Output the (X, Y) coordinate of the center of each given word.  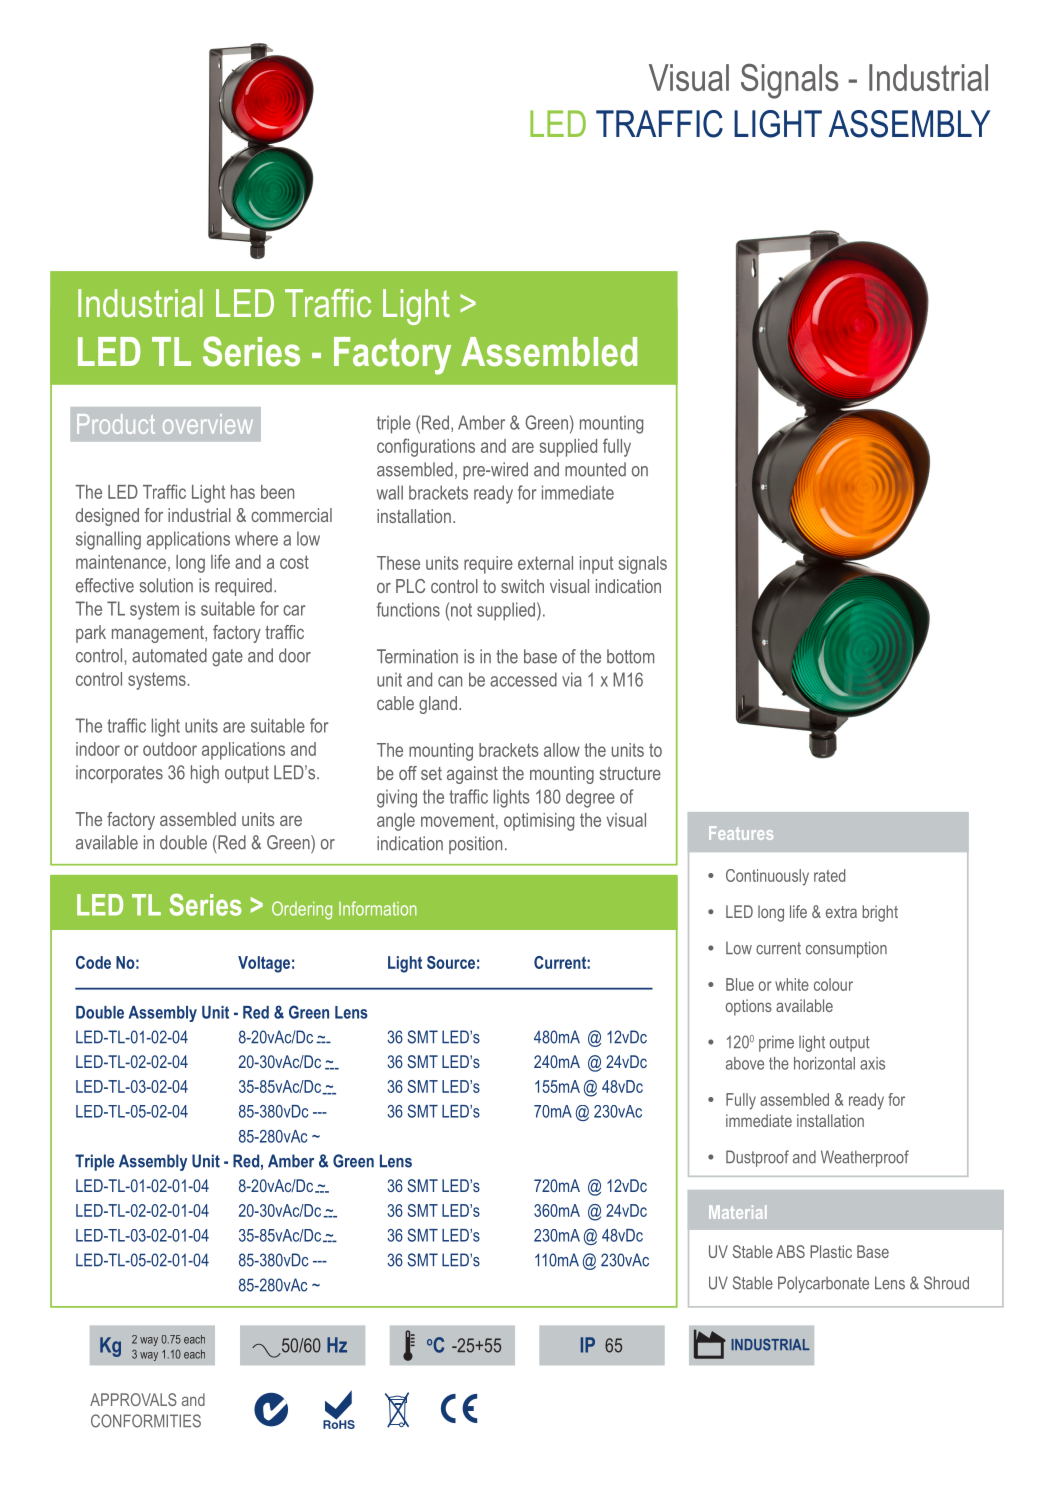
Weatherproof (865, 1158)
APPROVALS (133, 1399)
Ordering (302, 910)
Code (93, 962)
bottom (630, 656)
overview (208, 424)
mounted (595, 469)
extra (841, 912)
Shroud (946, 1283)
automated (169, 655)
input (596, 565)
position (475, 845)
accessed (523, 679)
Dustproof (757, 1158)
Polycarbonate (823, 1284)
